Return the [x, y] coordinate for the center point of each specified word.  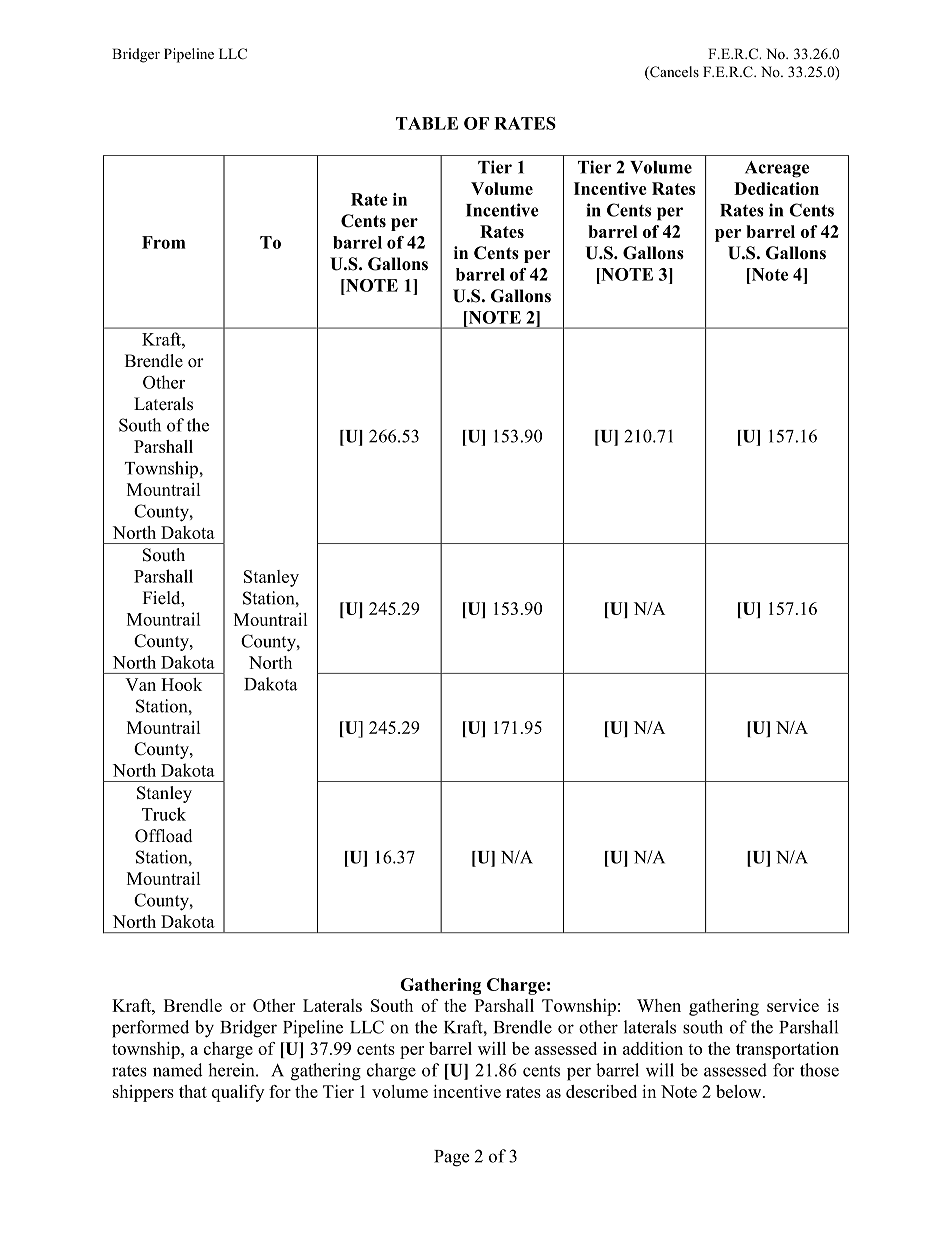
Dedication [776, 188]
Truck [164, 814]
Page [451, 1158]
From [164, 242]
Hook [181, 684]
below [740, 1091]
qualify [238, 1093]
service [793, 1005]
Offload [164, 836]
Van [140, 684]
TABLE [427, 123]
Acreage [777, 169]
